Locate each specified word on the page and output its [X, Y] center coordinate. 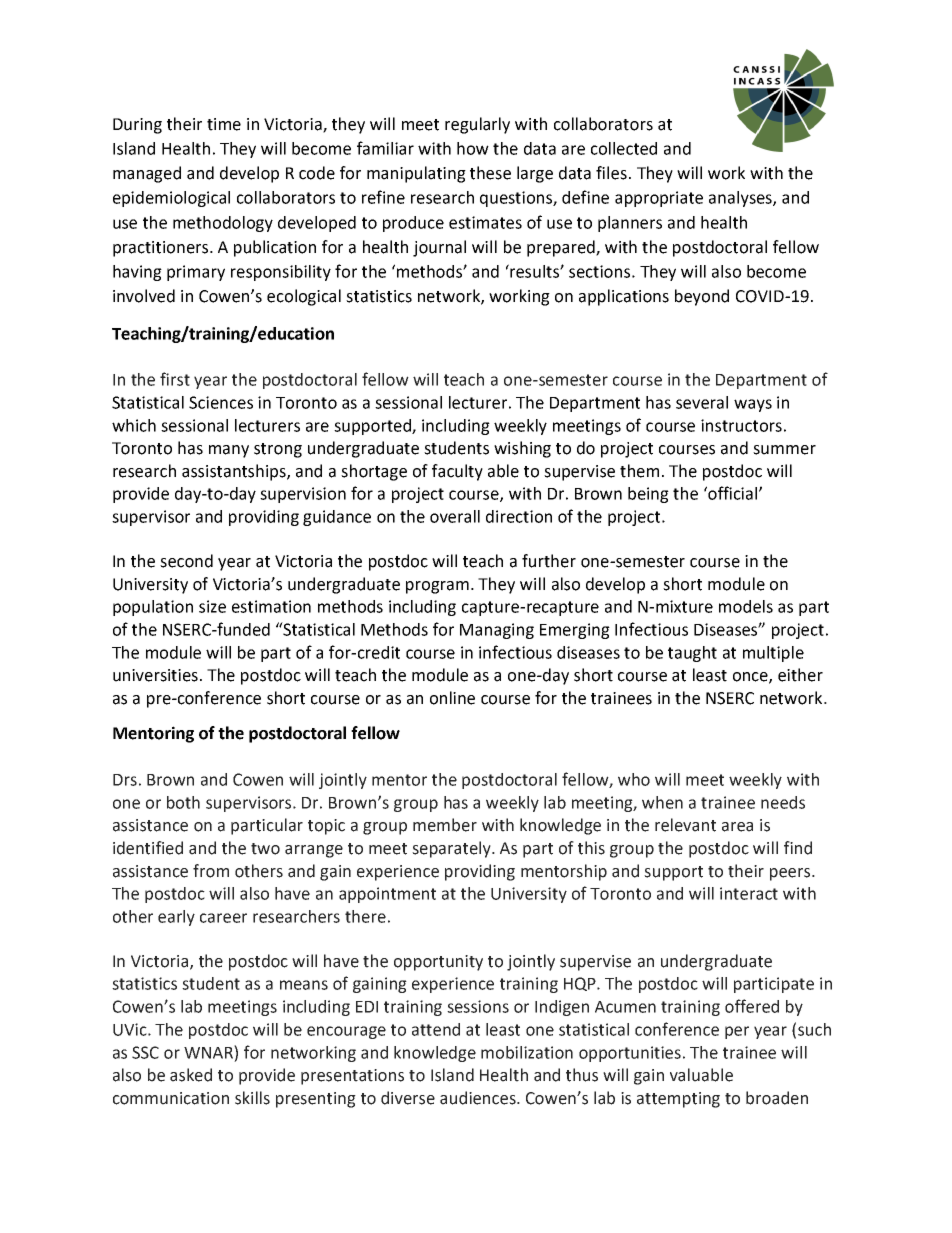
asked [191, 1075]
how [473, 148]
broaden [777, 1098]
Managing [497, 631]
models [746, 606]
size [212, 606]
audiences [479, 1098]
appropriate [659, 199]
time [224, 124]
